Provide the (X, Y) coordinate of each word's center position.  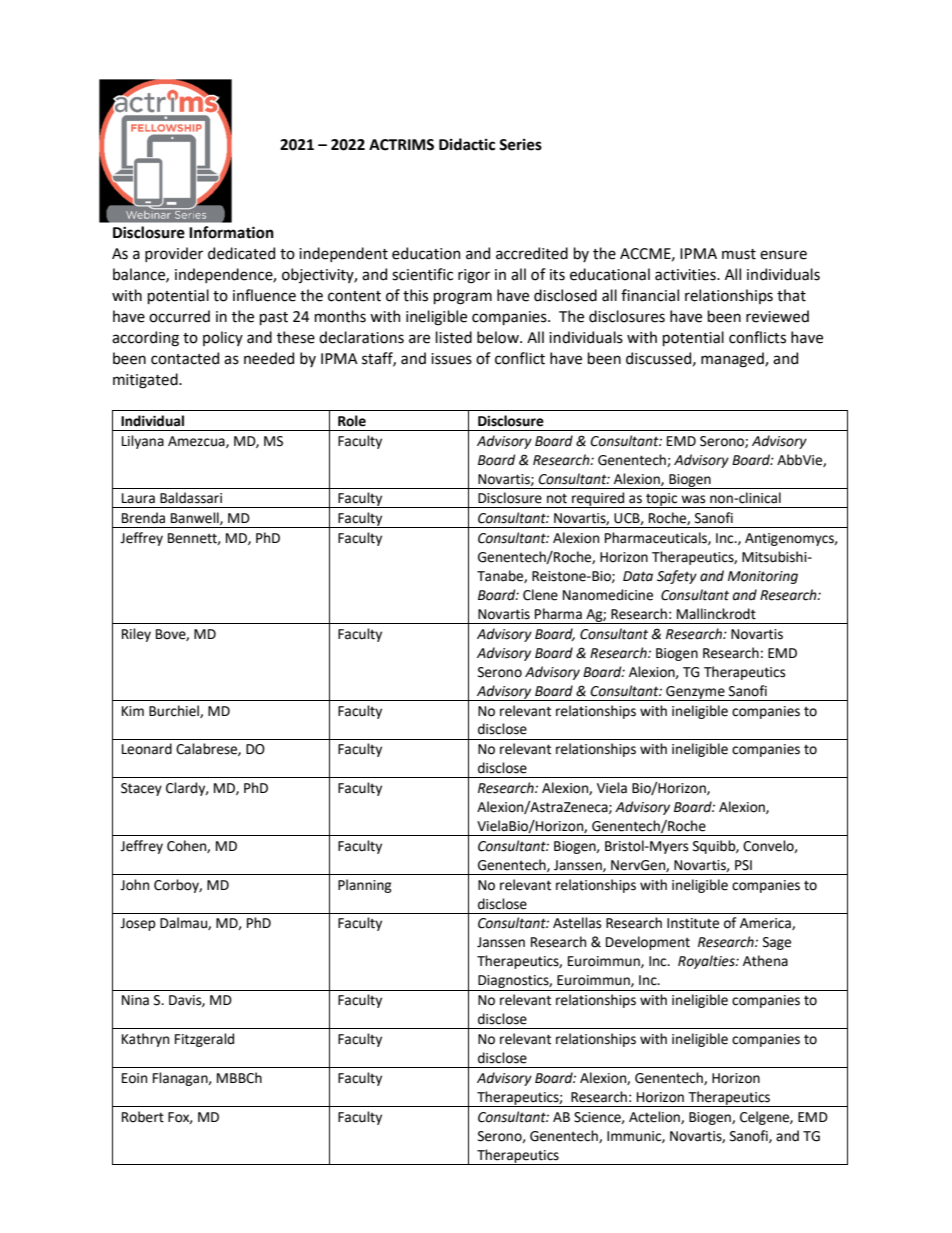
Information (231, 232)
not (557, 499)
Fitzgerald (204, 1040)
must (739, 254)
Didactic (467, 144)
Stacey (141, 789)
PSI (743, 865)
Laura (138, 498)
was (693, 499)
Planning (365, 886)
